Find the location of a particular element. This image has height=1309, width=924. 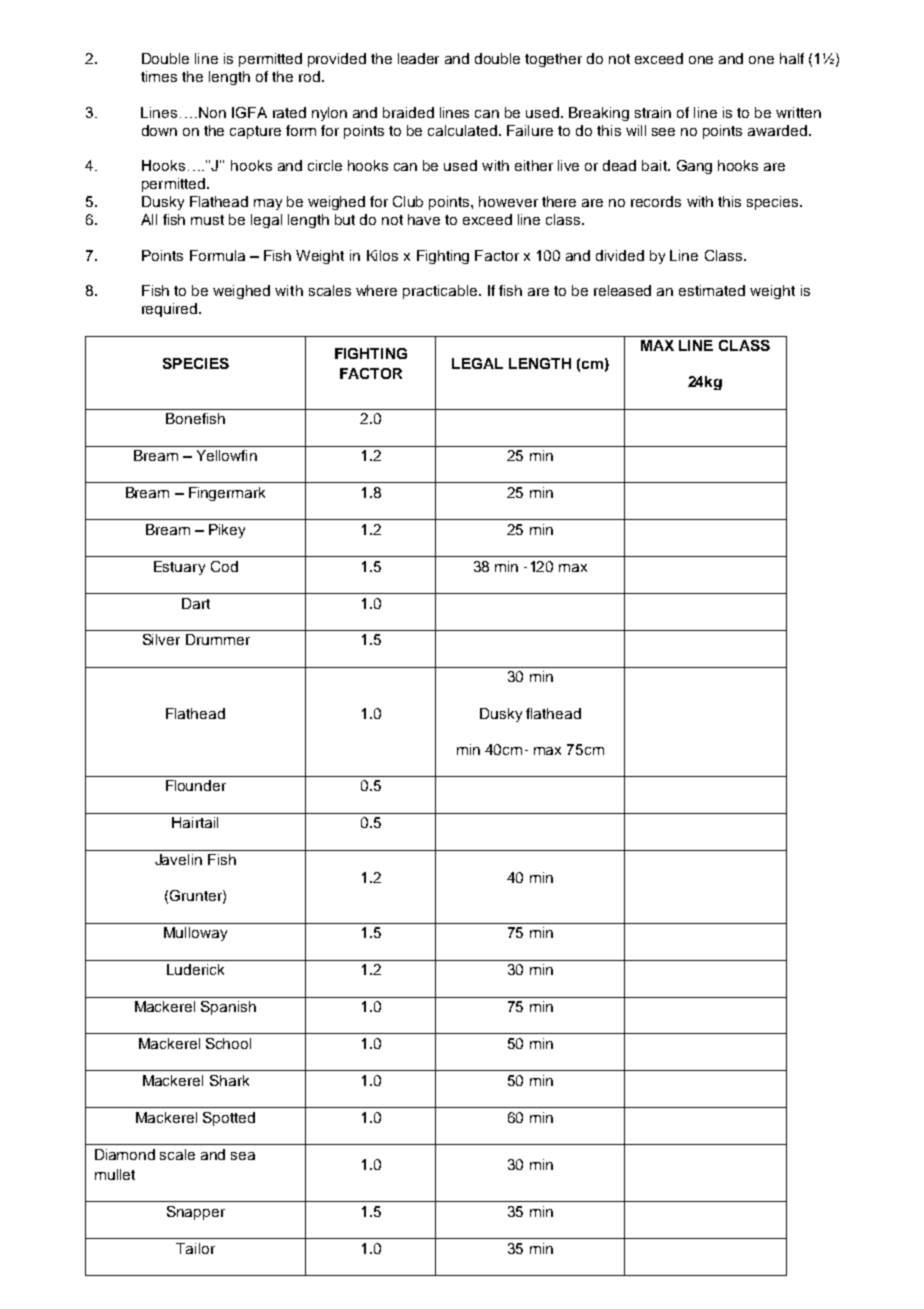

Drummer is located at coordinates (218, 639).
